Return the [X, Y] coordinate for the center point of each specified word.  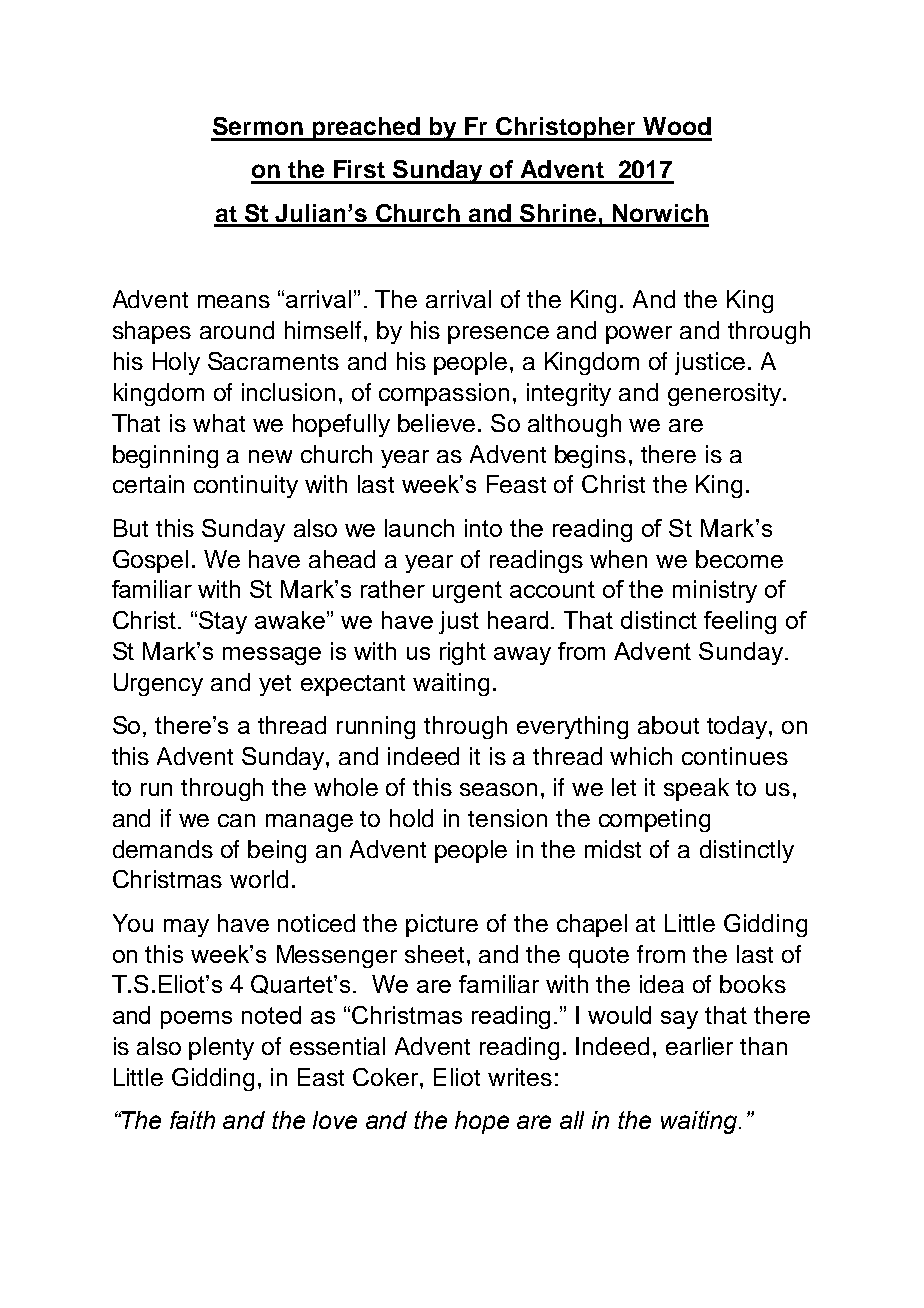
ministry [715, 591]
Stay [223, 622]
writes [520, 1077]
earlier [699, 1046]
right [463, 653]
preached [366, 129]
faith [192, 1120]
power [639, 335]
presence [498, 335]
